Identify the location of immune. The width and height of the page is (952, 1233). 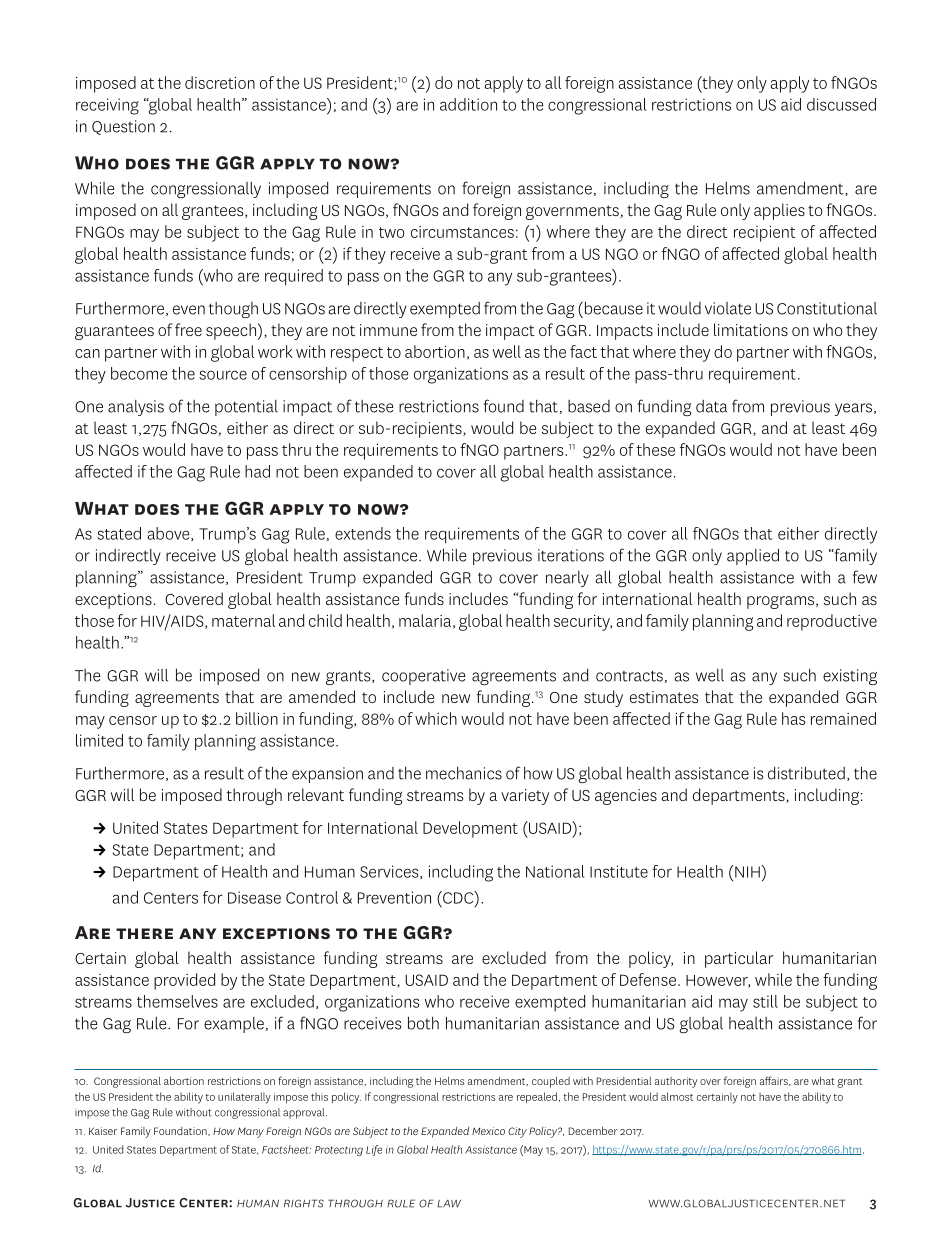
(388, 330).
